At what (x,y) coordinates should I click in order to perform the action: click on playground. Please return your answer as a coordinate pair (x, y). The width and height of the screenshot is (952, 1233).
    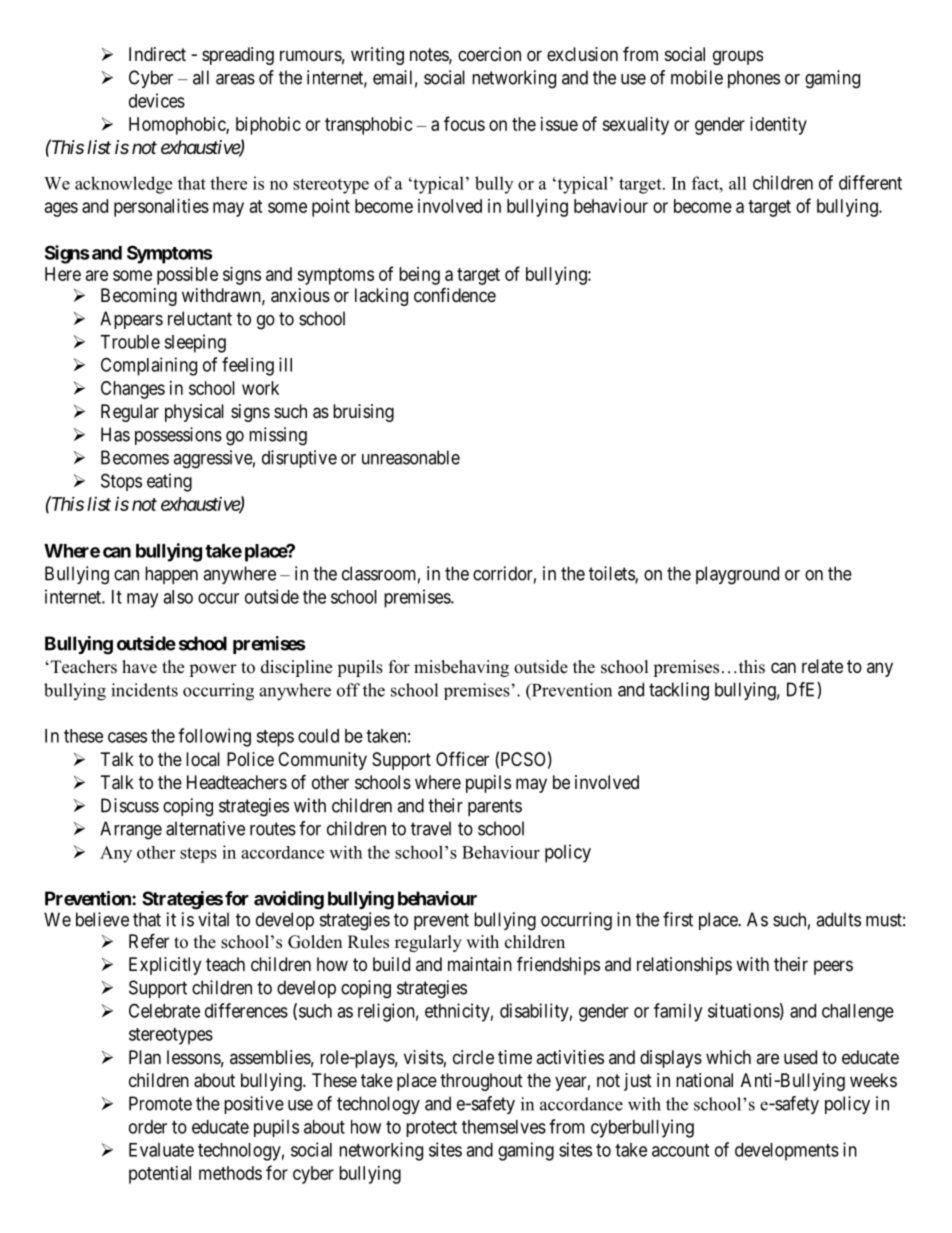
    Looking at the image, I should click on (737, 575).
